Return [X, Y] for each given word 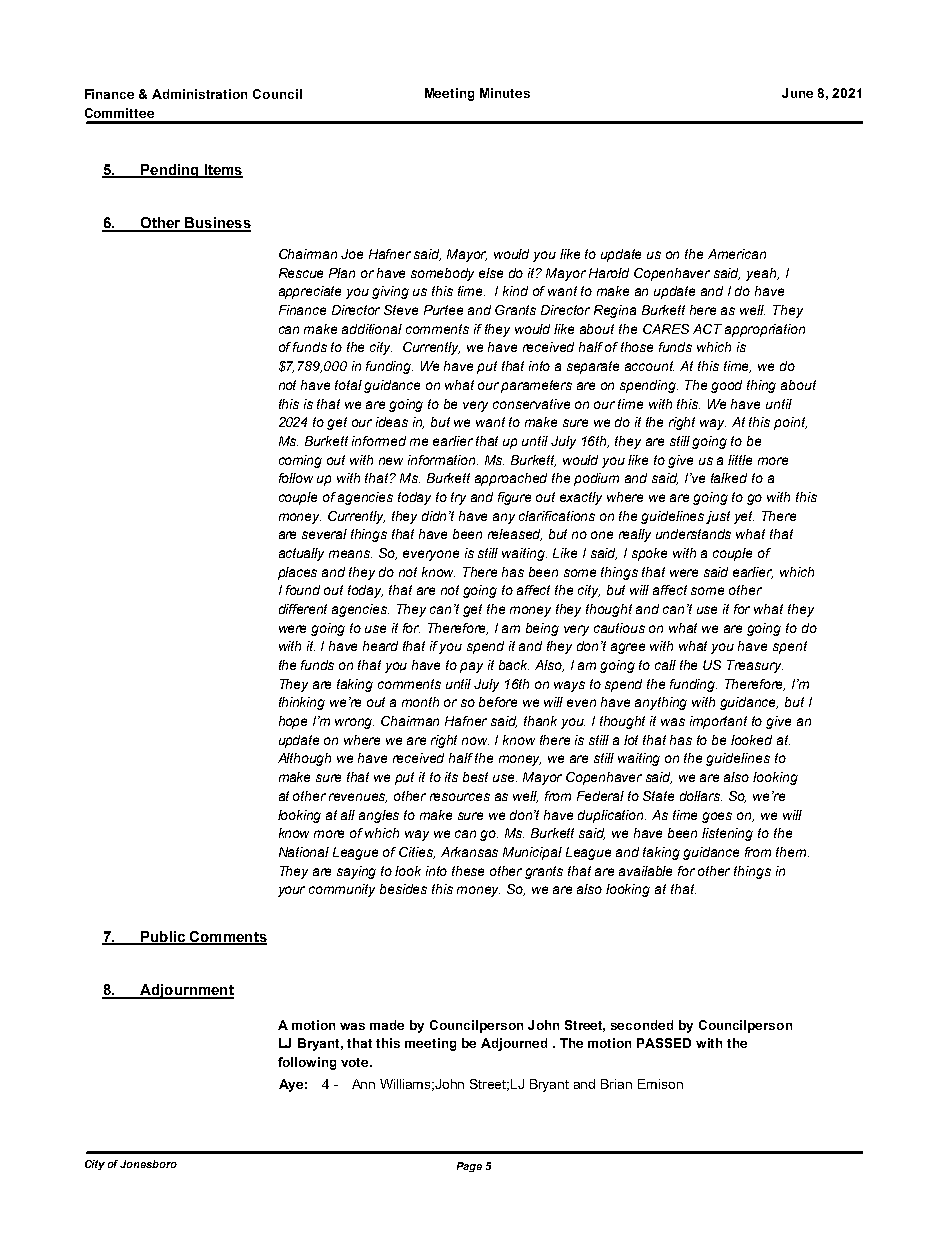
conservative [531, 404]
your [291, 891]
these [468, 871]
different [303, 609]
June [797, 93]
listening [727, 834]
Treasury [755, 666]
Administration [199, 94]
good [726, 386]
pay [471, 667]
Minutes [505, 93]
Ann [363, 1084]
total [348, 385]
